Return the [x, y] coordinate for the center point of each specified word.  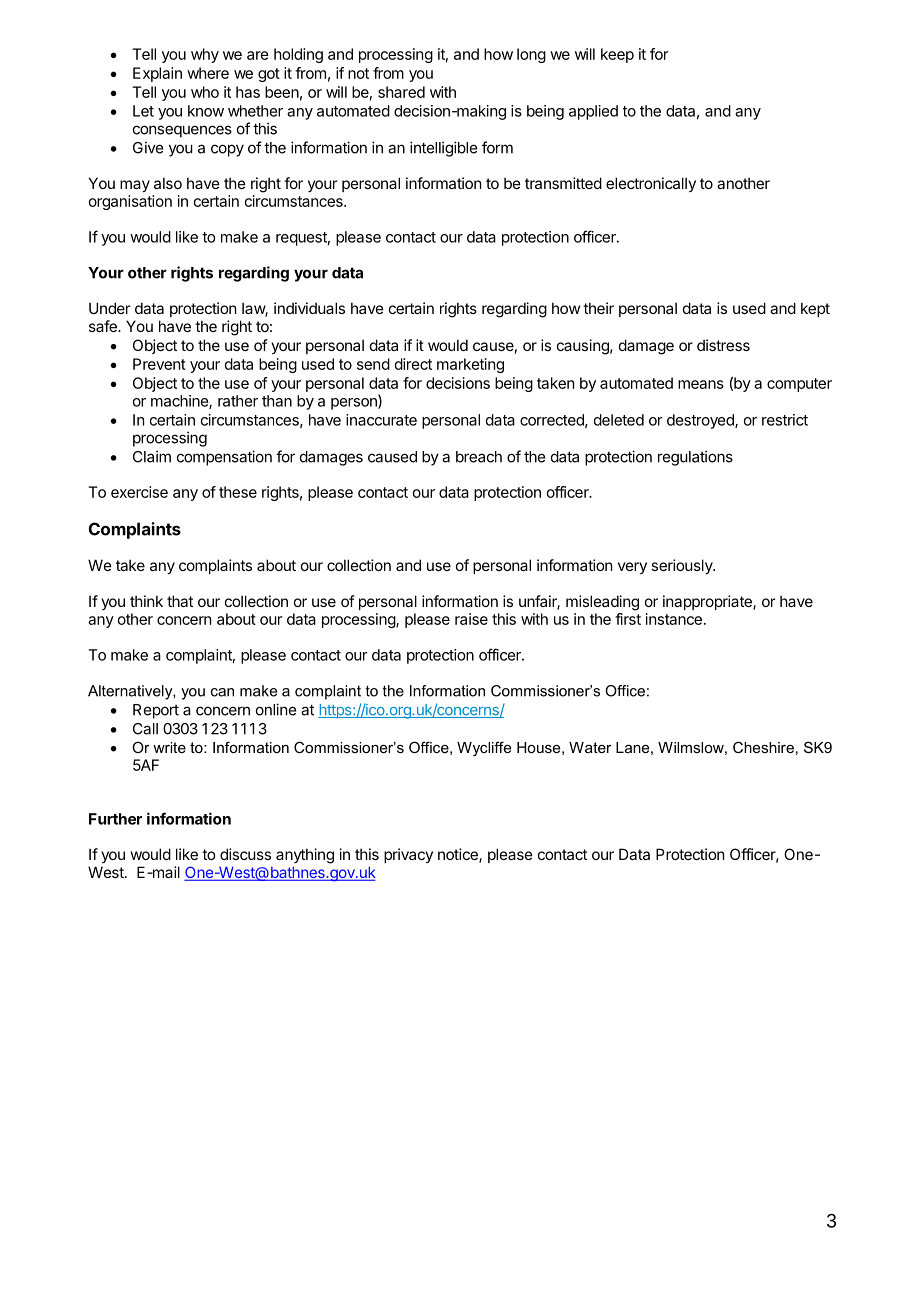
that [180, 601]
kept [815, 309]
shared [401, 92]
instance [674, 619]
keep [617, 55]
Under [109, 308]
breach [479, 457]
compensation [224, 458]
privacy [408, 855]
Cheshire [763, 747]
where [208, 73]
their [598, 308]
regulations [695, 458]
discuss [245, 854]
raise [471, 619]
